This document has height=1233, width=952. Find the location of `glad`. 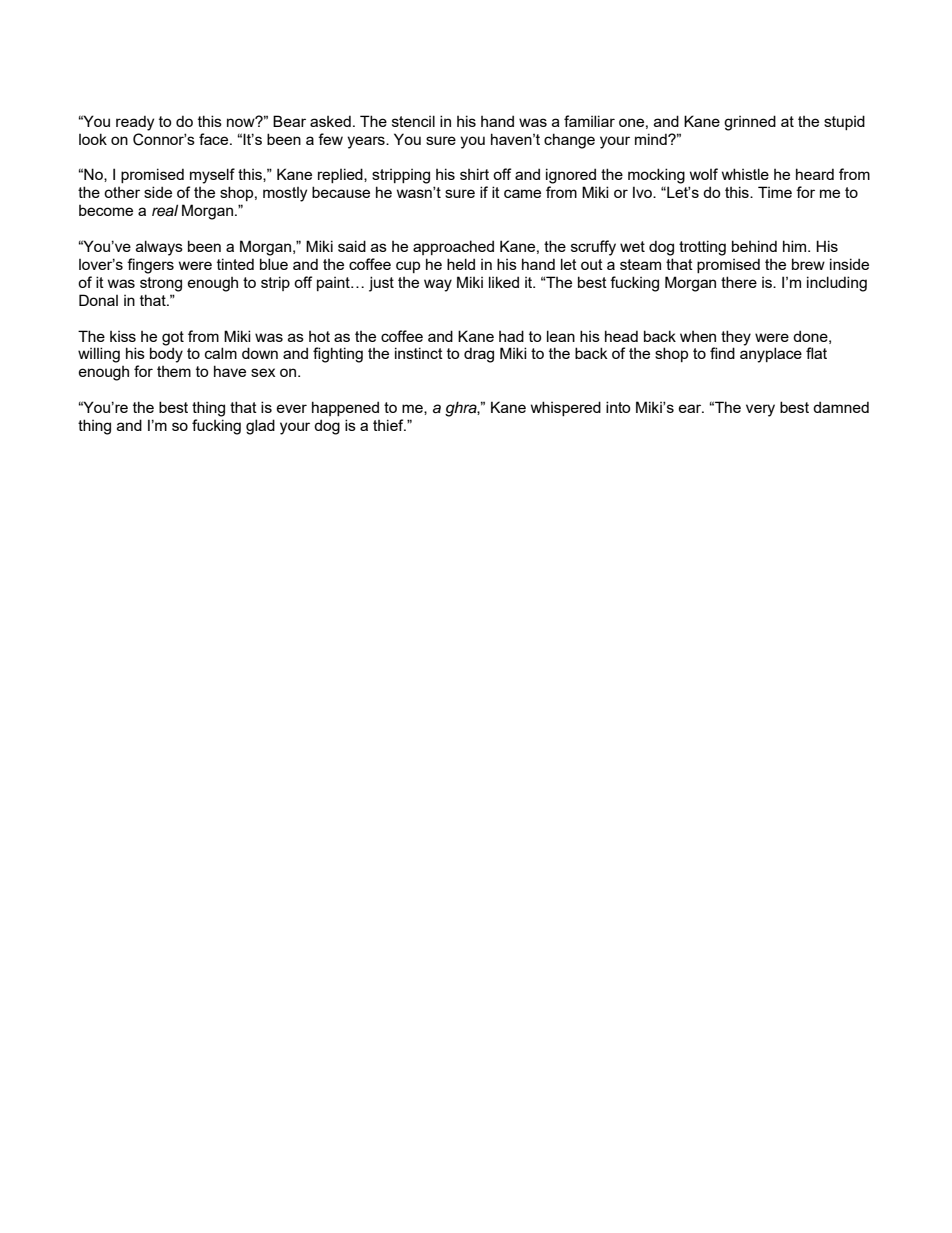

glad is located at coordinates (260, 427).
